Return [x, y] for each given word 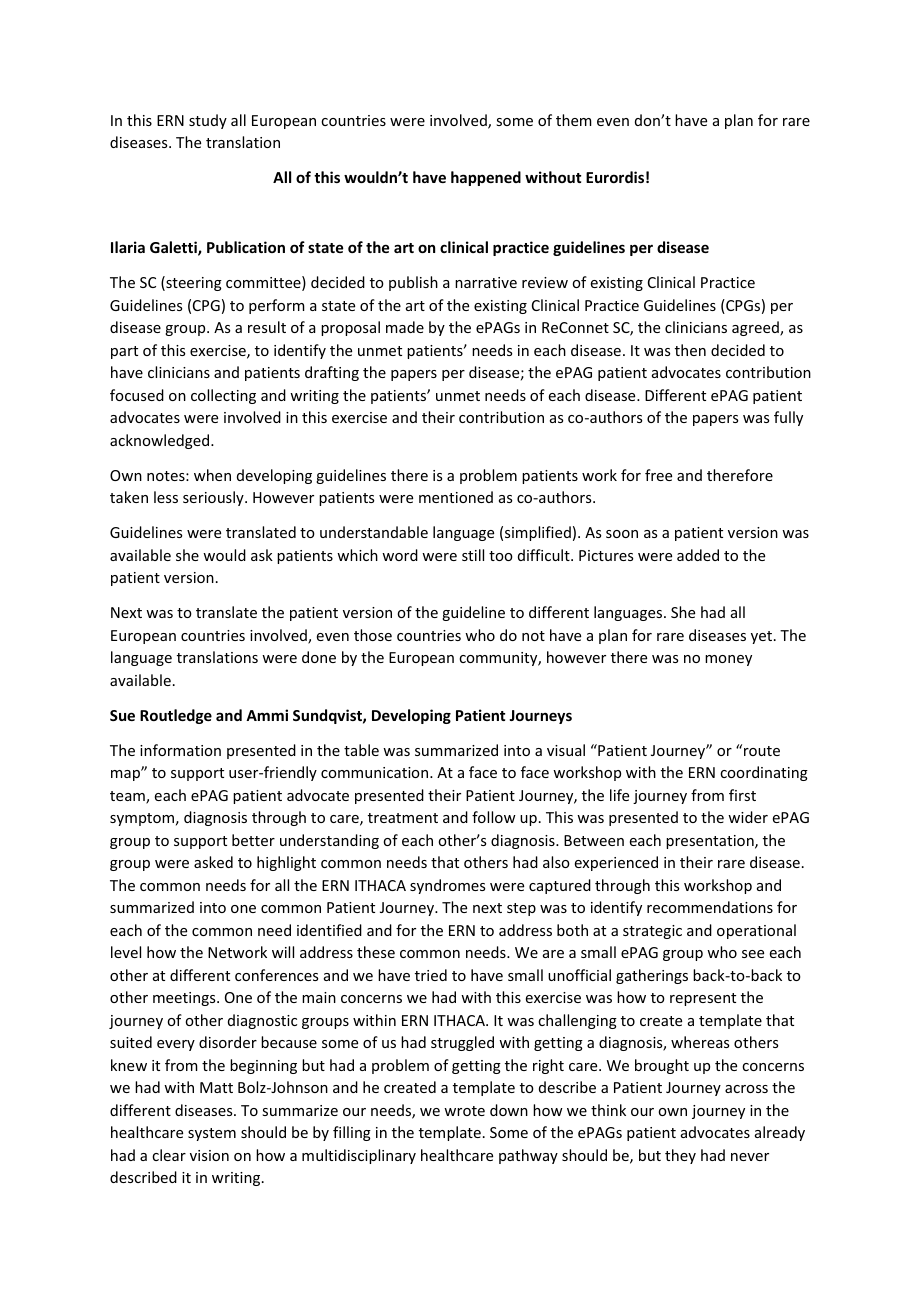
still [473, 555]
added [698, 555]
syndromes [447, 886]
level [126, 952]
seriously [214, 498]
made [405, 327]
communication [376, 772]
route [762, 751]
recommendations [710, 907]
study [208, 121]
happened [486, 178]
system [212, 1134]
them [574, 120]
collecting [223, 396]
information [180, 750]
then [690, 350]
